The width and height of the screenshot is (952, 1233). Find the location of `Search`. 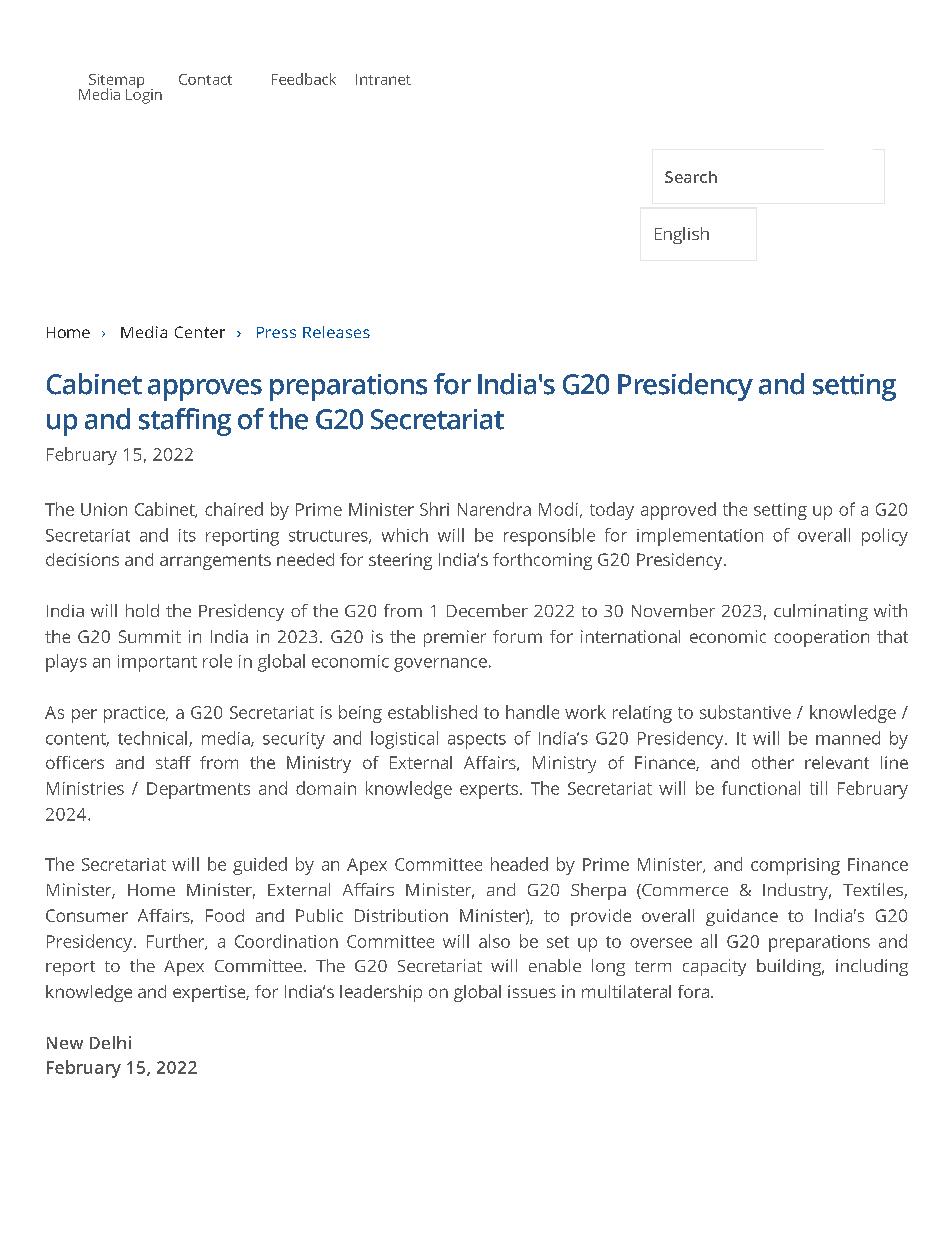

Search is located at coordinates (691, 177).
